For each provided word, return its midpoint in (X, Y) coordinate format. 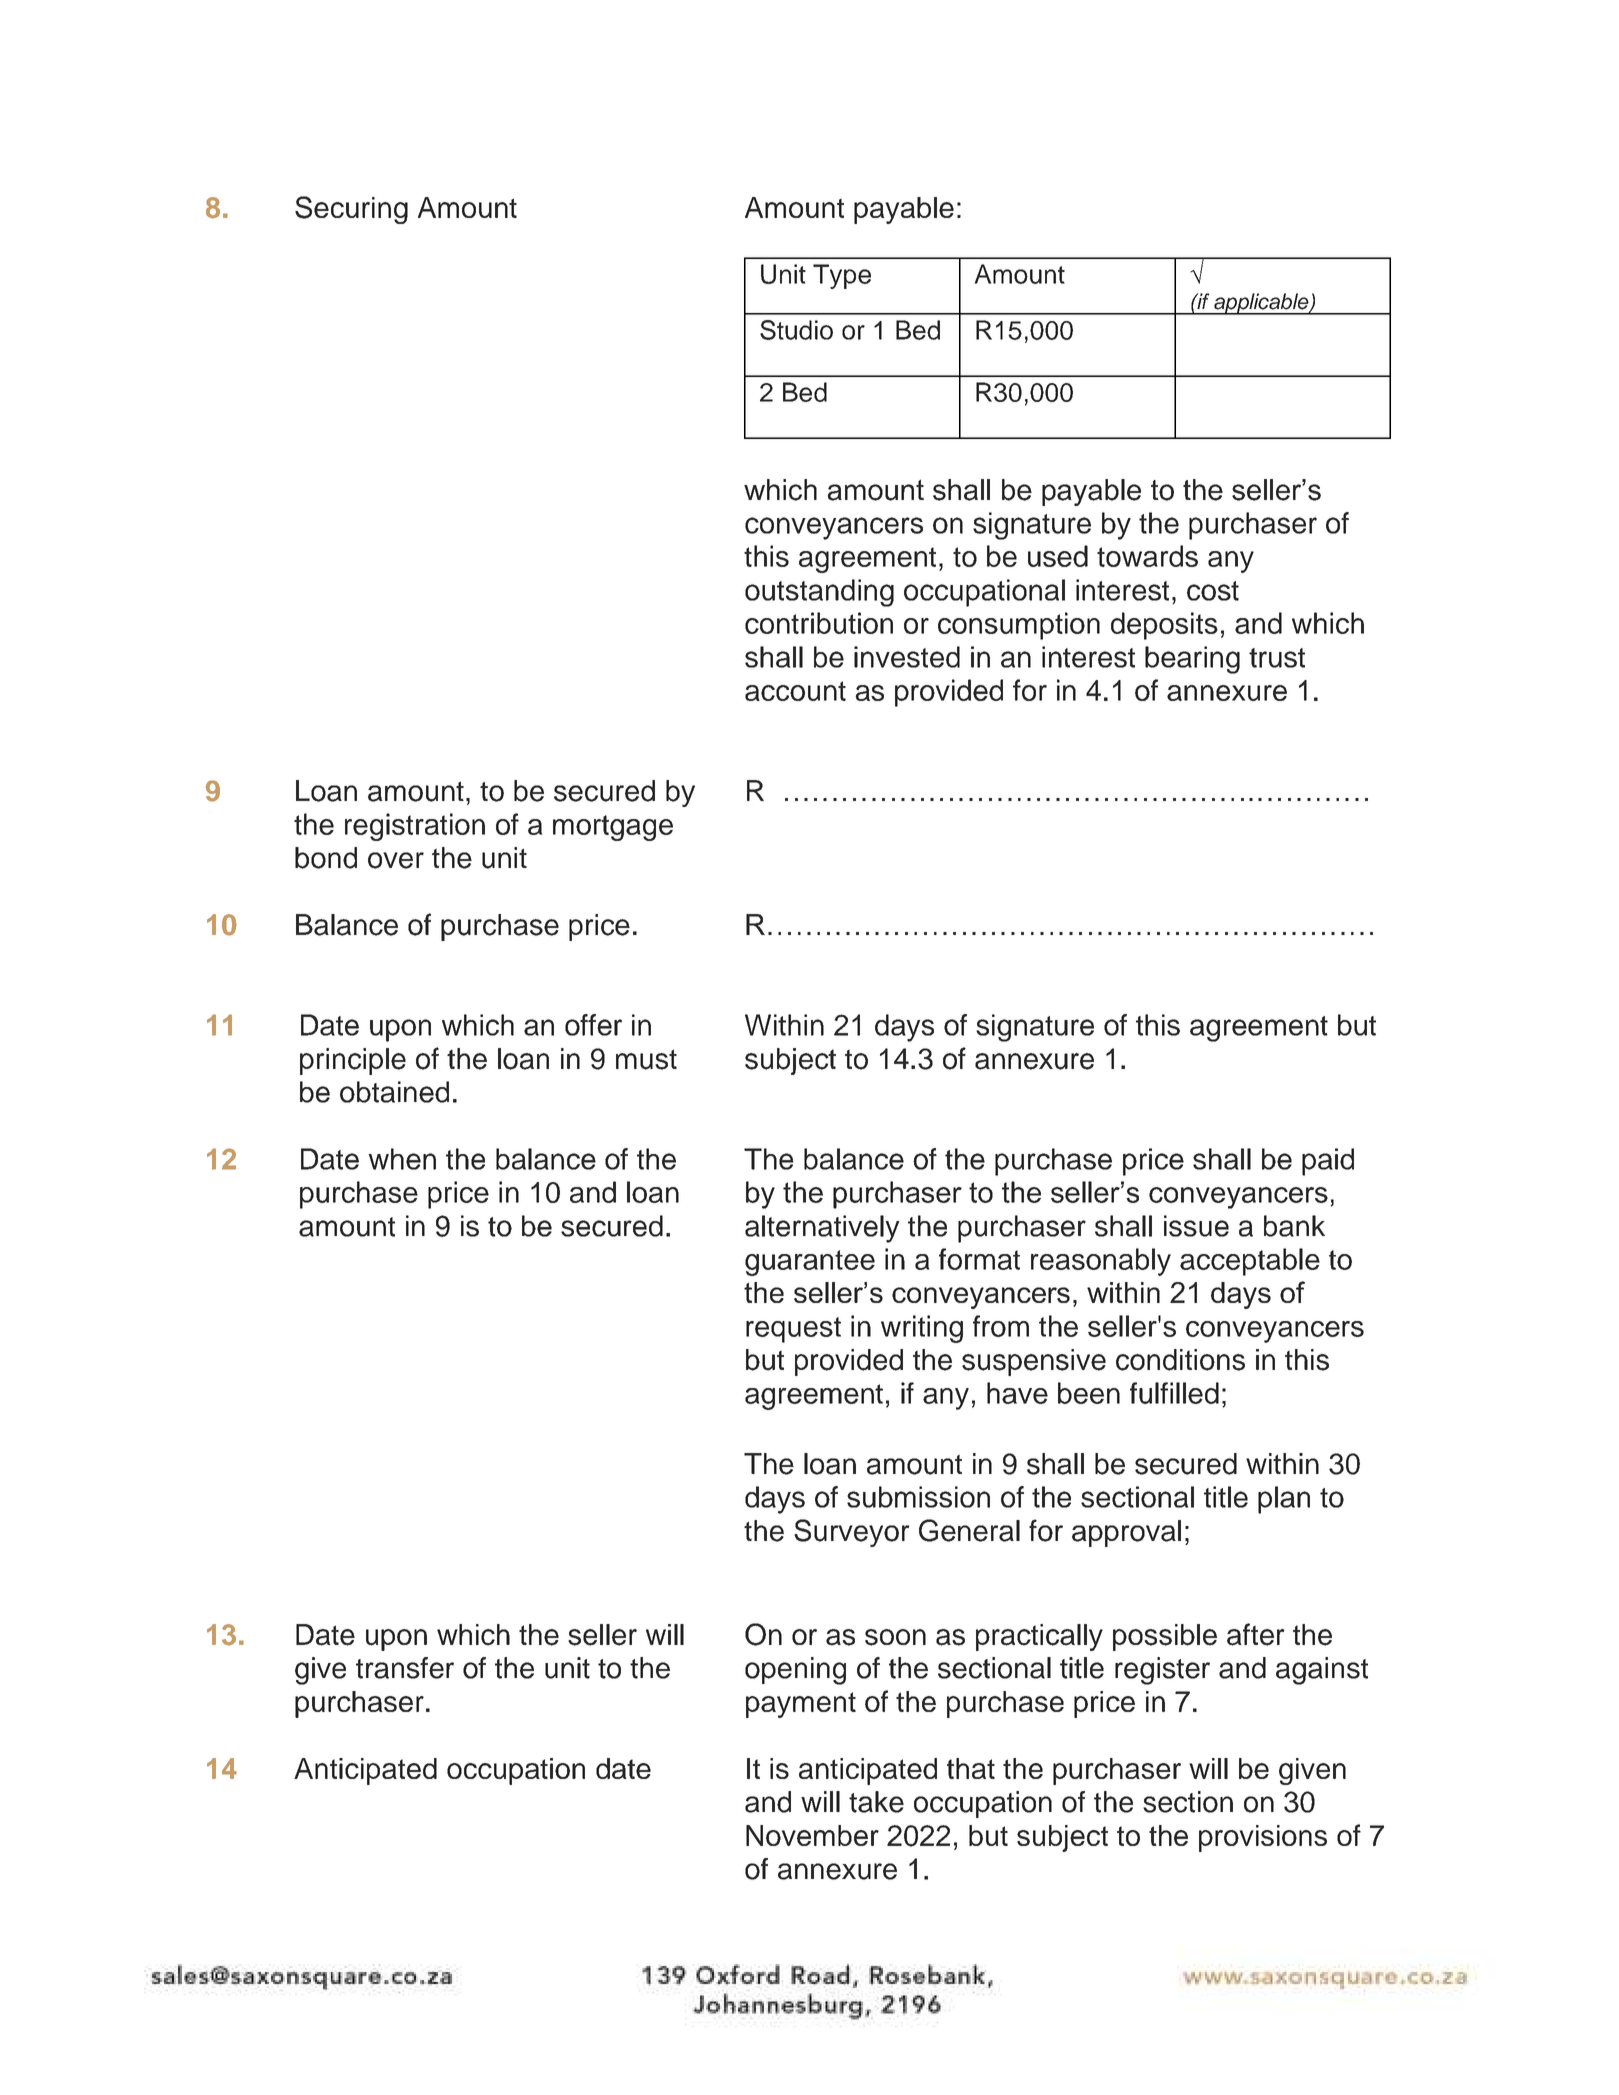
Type (842, 276)
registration (415, 827)
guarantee (810, 1263)
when (402, 1159)
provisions (1263, 1838)
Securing (351, 210)
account (795, 691)
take (876, 1802)
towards (1147, 556)
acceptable (1250, 1262)
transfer (405, 1668)
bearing (1192, 660)
